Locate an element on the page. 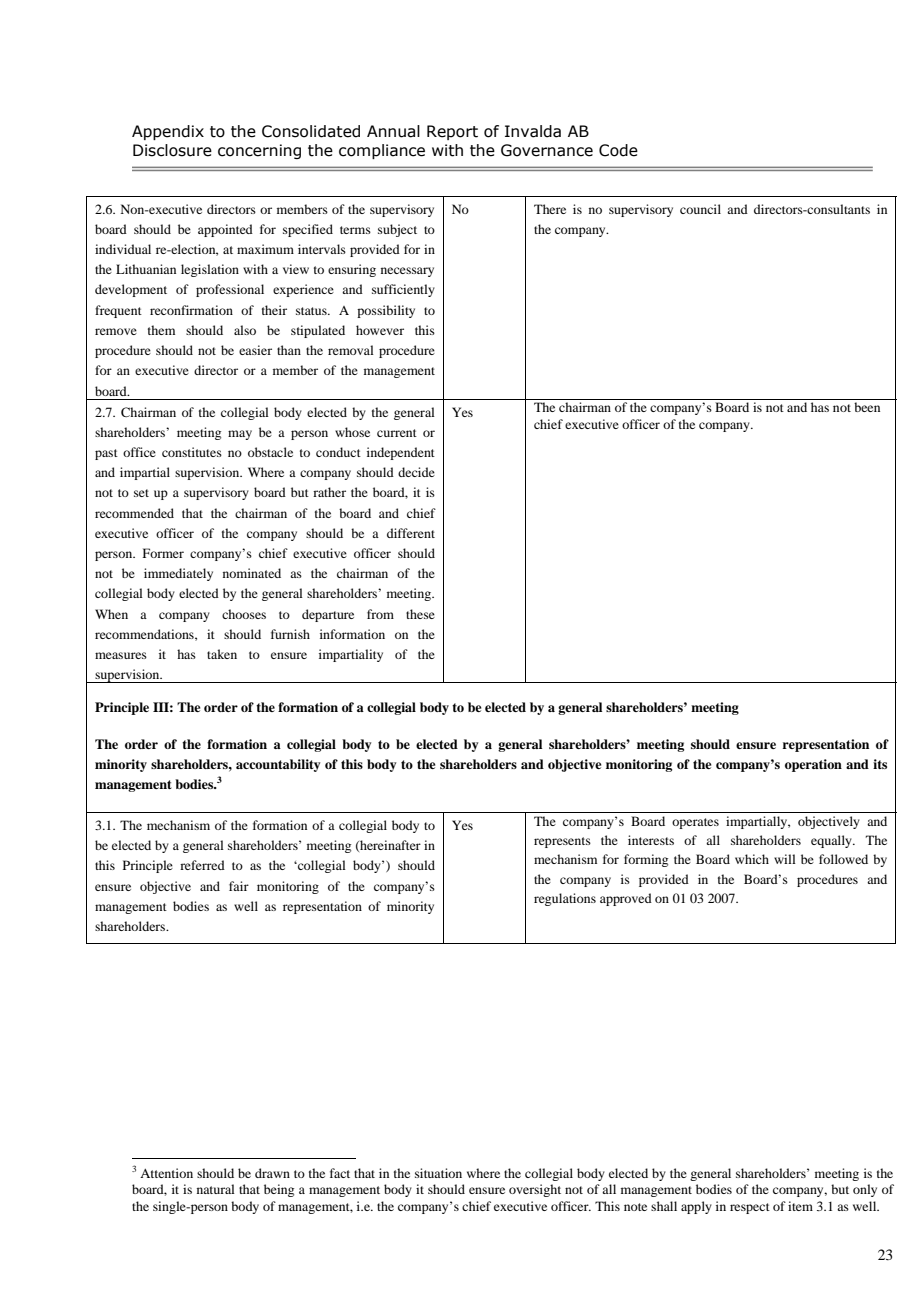 Image resolution: width=924 pixels, height=1308 pixels. taken is located at coordinates (222, 654).
